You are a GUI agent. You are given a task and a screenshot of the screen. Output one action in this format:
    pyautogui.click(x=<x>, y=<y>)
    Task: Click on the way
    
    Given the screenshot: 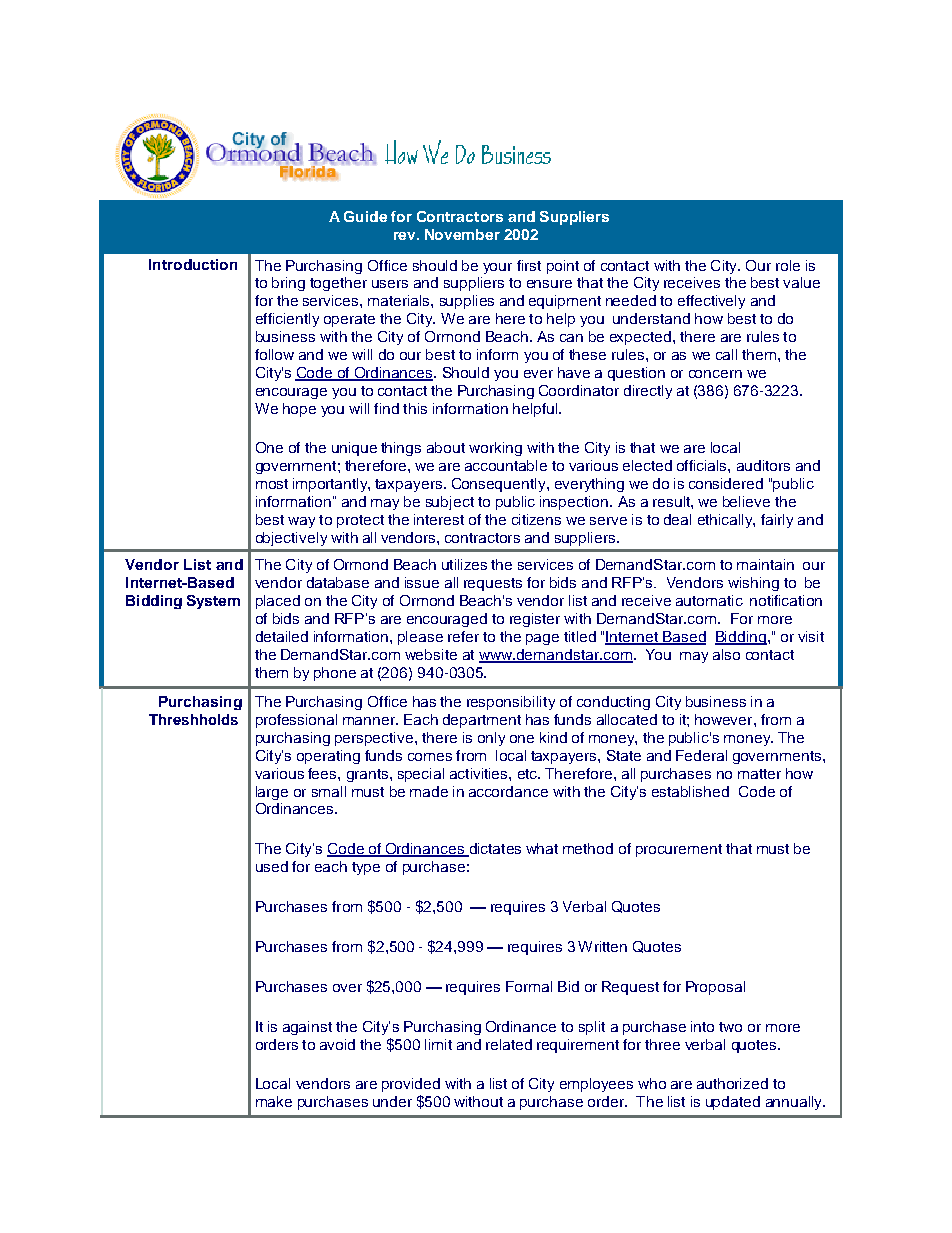 What is the action you would take?
    pyautogui.click(x=301, y=522)
